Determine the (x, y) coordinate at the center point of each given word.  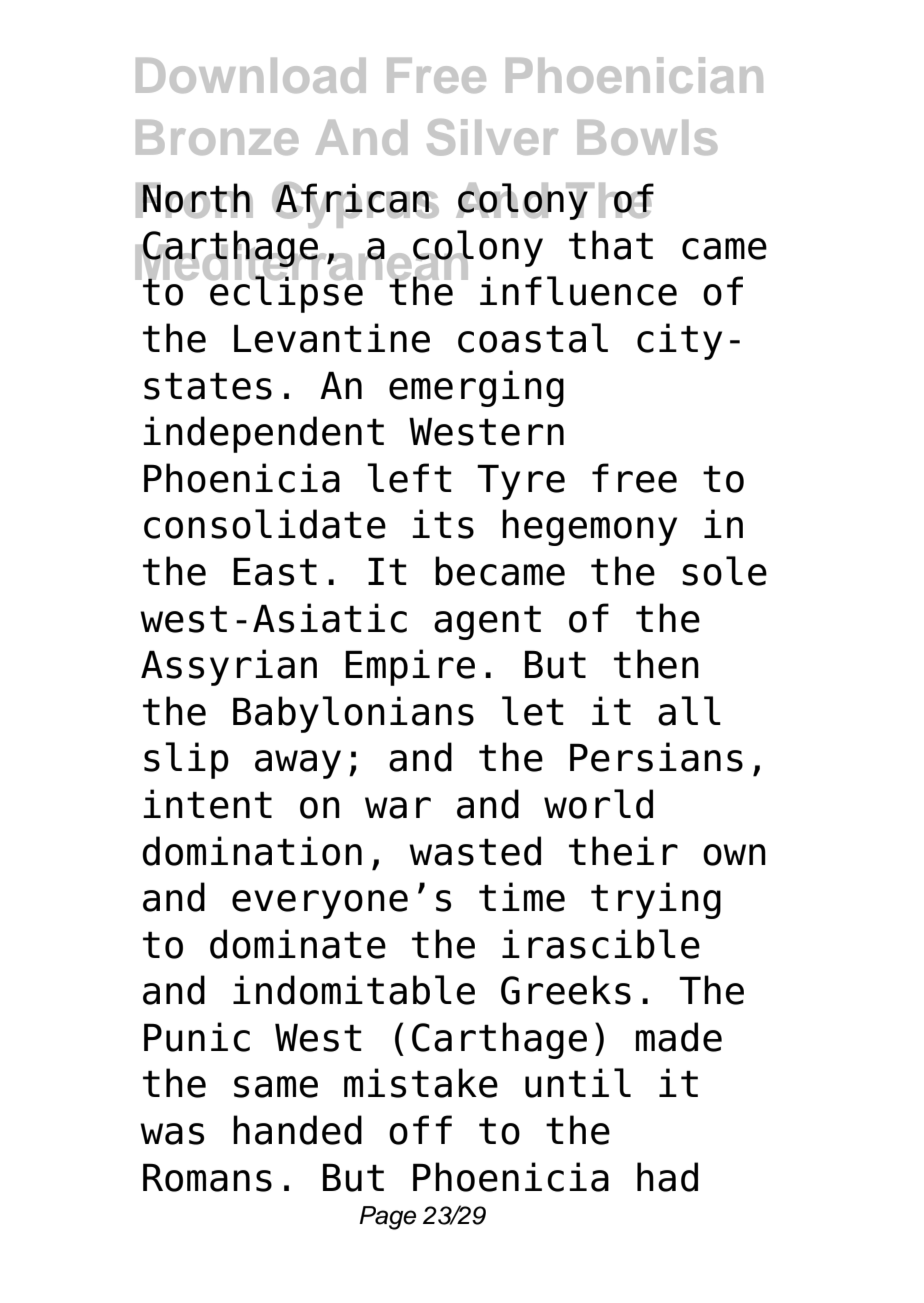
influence (578, 291)
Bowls (647, 137)
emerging (476, 388)
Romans (207, 1177)
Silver (492, 137)
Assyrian (229, 667)
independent (263, 434)
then (656, 664)
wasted (475, 851)
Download (251, 75)
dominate (298, 944)
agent (487, 622)
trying (656, 900)
